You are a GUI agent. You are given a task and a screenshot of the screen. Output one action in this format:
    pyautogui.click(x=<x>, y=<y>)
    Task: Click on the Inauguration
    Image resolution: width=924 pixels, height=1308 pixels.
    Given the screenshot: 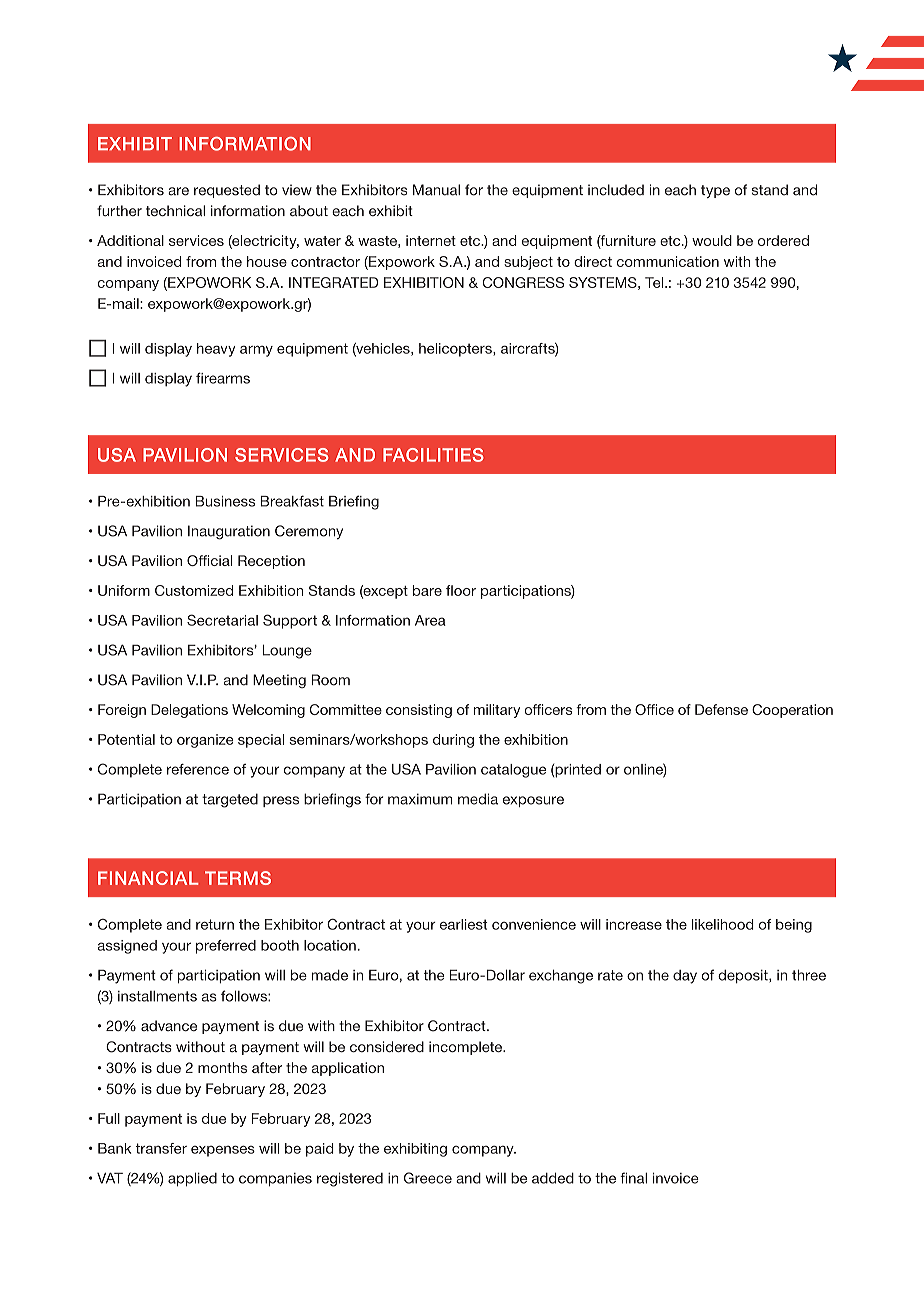 What is the action you would take?
    pyautogui.click(x=229, y=532)
